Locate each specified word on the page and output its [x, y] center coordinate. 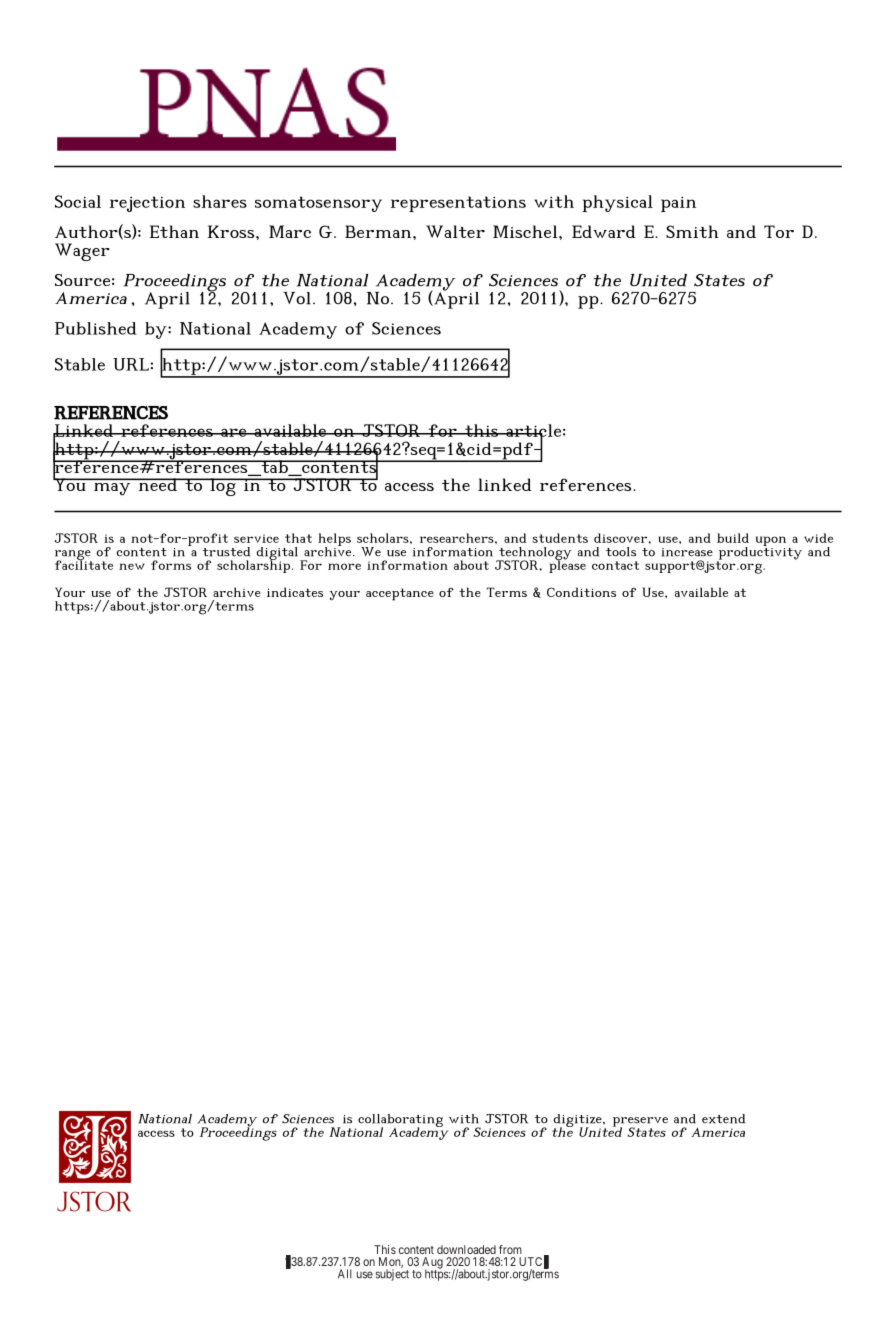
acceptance [400, 594]
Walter [455, 231]
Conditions [581, 592]
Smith [692, 231]
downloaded [466, 1249]
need [157, 484]
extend [723, 1119]
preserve [640, 1123]
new [132, 566]
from [510, 1249]
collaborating [400, 1122]
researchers [458, 538]
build [733, 538]
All [345, 1274]
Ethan [174, 231]
